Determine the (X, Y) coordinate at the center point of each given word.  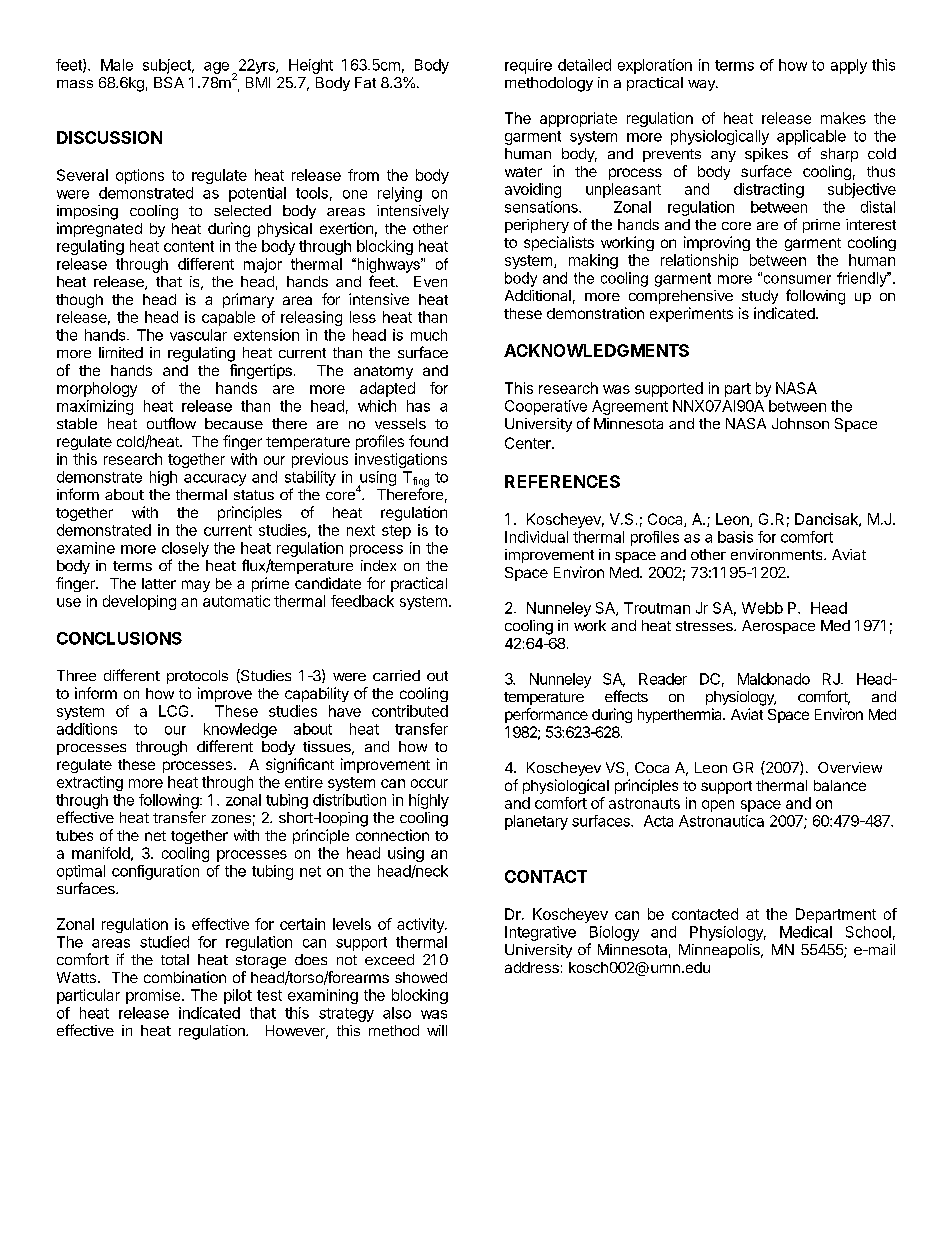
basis (735, 537)
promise (154, 996)
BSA (169, 82)
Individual (536, 537)
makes (843, 118)
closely (185, 549)
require (528, 66)
